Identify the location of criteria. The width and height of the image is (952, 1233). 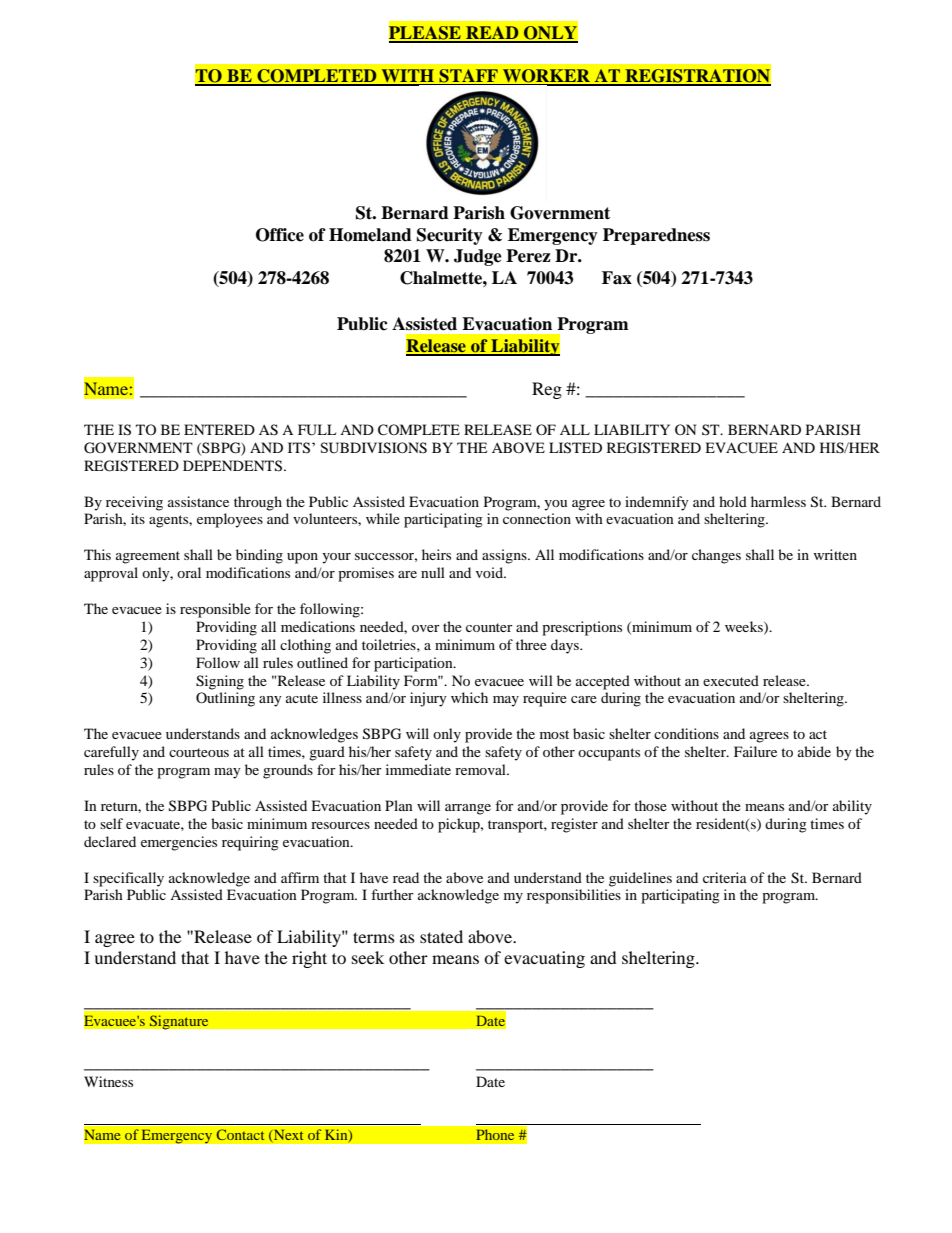
(725, 877).
